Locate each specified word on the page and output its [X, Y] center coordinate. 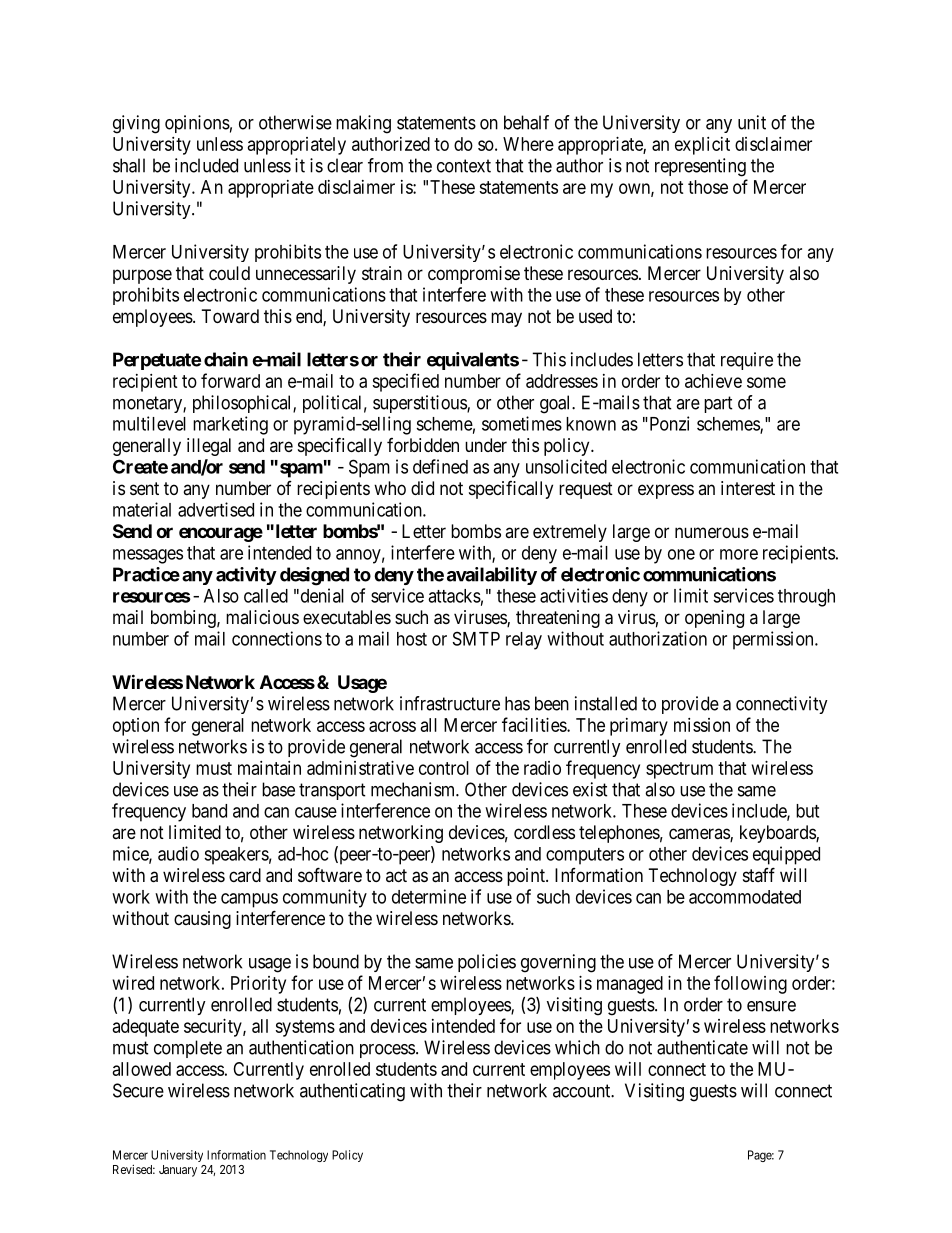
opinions [197, 124]
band [209, 811]
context [464, 166]
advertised [216, 509]
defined [440, 466]
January [178, 1171]
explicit [702, 146]
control [444, 768]
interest [748, 488]
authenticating [352, 1092]
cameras [700, 835]
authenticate [702, 1047]
